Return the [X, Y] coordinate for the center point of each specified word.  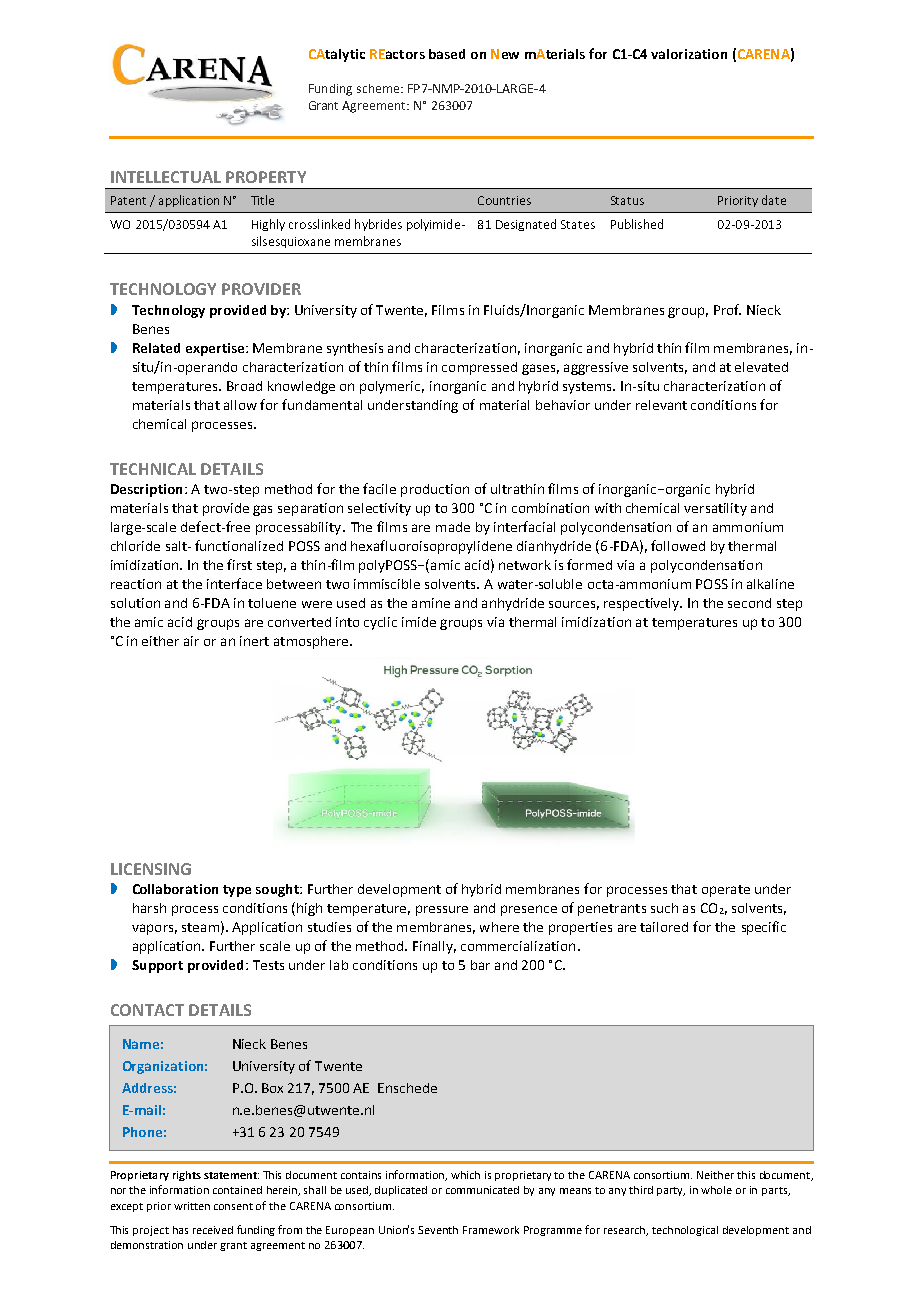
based [447, 54]
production [435, 490]
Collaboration [175, 889]
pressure [442, 910]
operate [726, 891]
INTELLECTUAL [166, 177]
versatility [715, 509]
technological [685, 1231]
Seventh [438, 1230]
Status [627, 200]
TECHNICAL [153, 469]
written [192, 1206]
